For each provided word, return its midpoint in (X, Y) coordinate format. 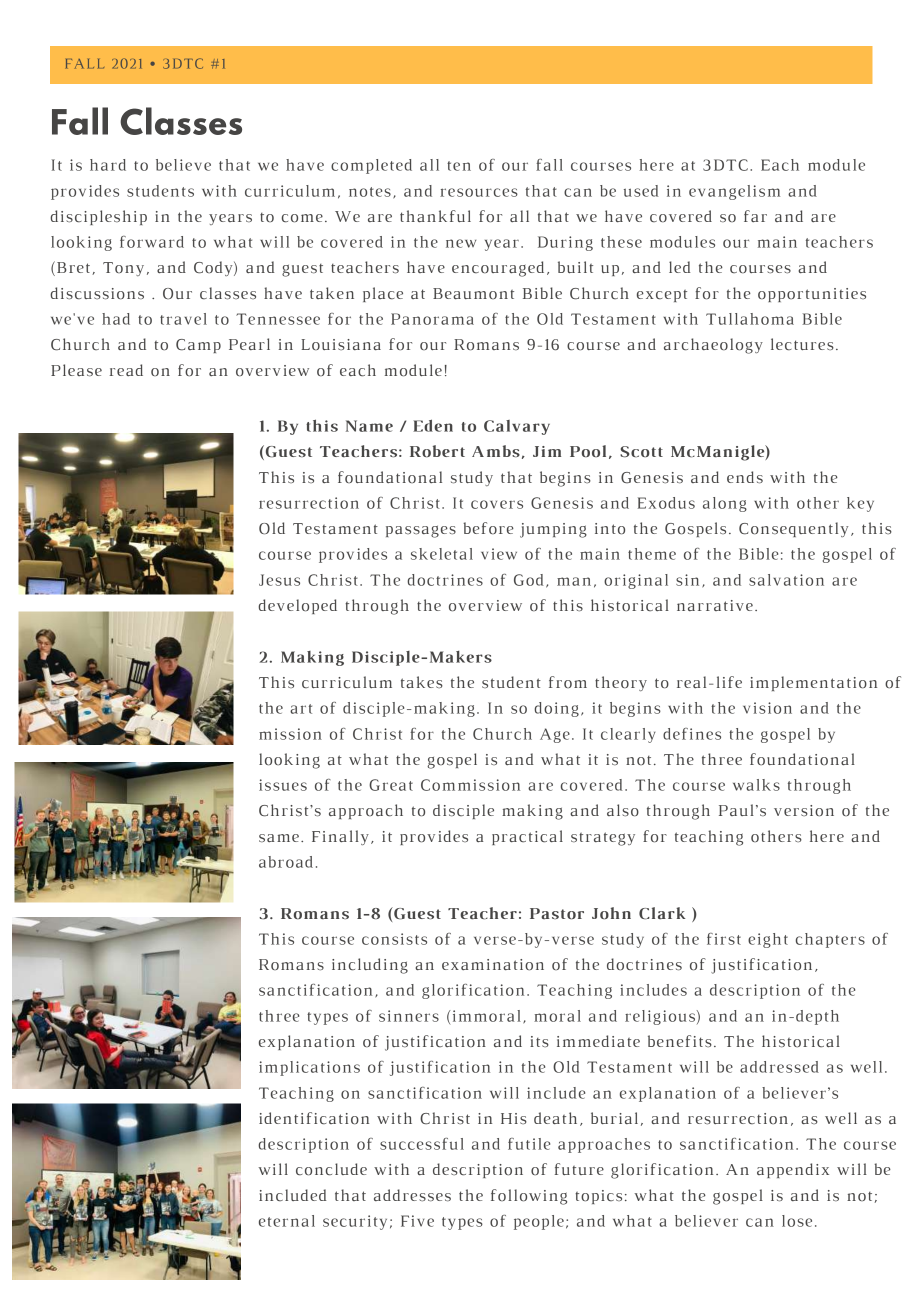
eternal (287, 1221)
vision (767, 708)
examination (493, 965)
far (755, 216)
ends (745, 477)
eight (768, 940)
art (301, 709)
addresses (412, 1195)
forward (152, 242)
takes (422, 682)
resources (479, 192)
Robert (437, 451)
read (126, 370)
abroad (286, 862)
